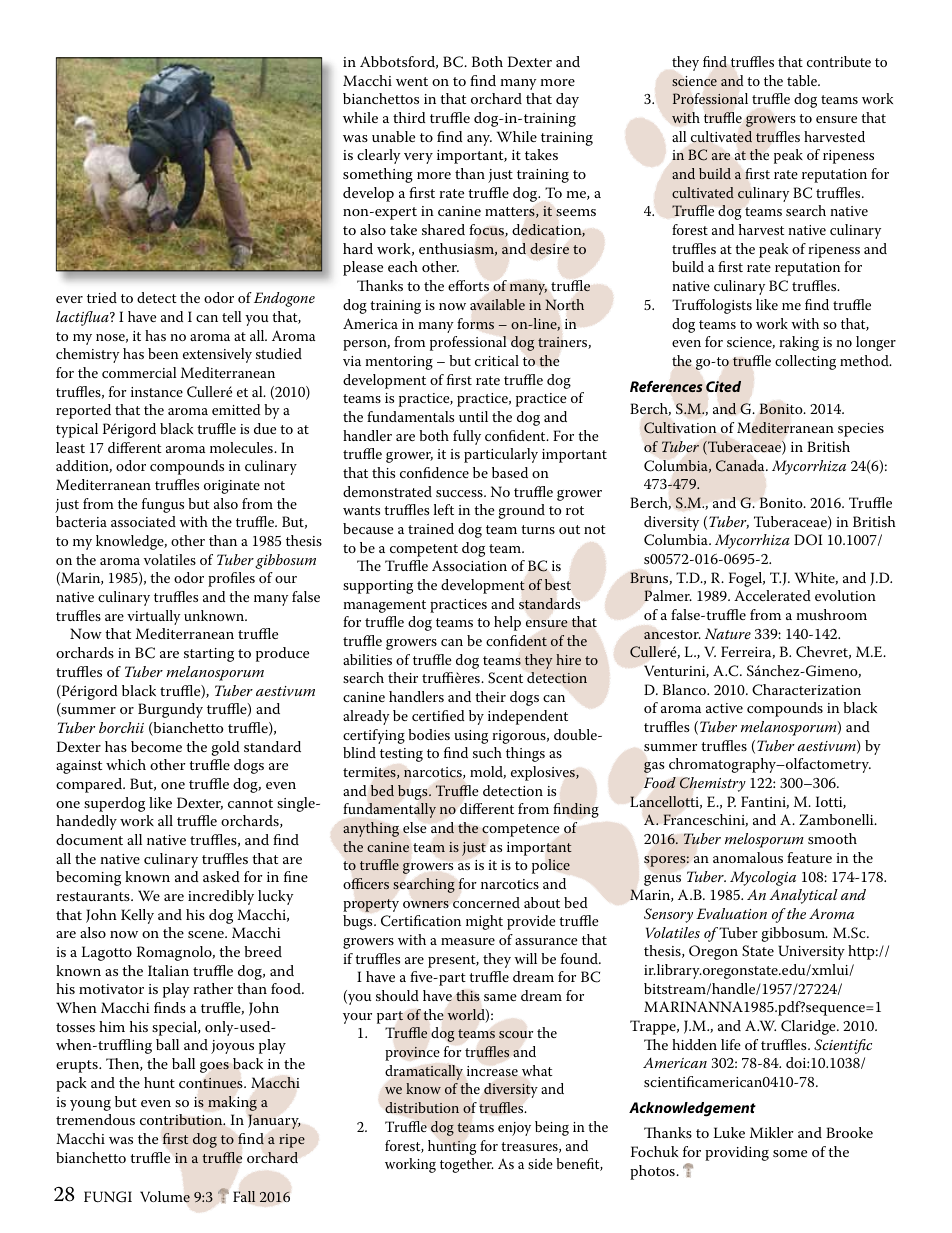 The height and width of the page is (1233, 952). What do you see at coordinates (165, 1197) in the page?
I see `Volume` at bounding box center [165, 1197].
